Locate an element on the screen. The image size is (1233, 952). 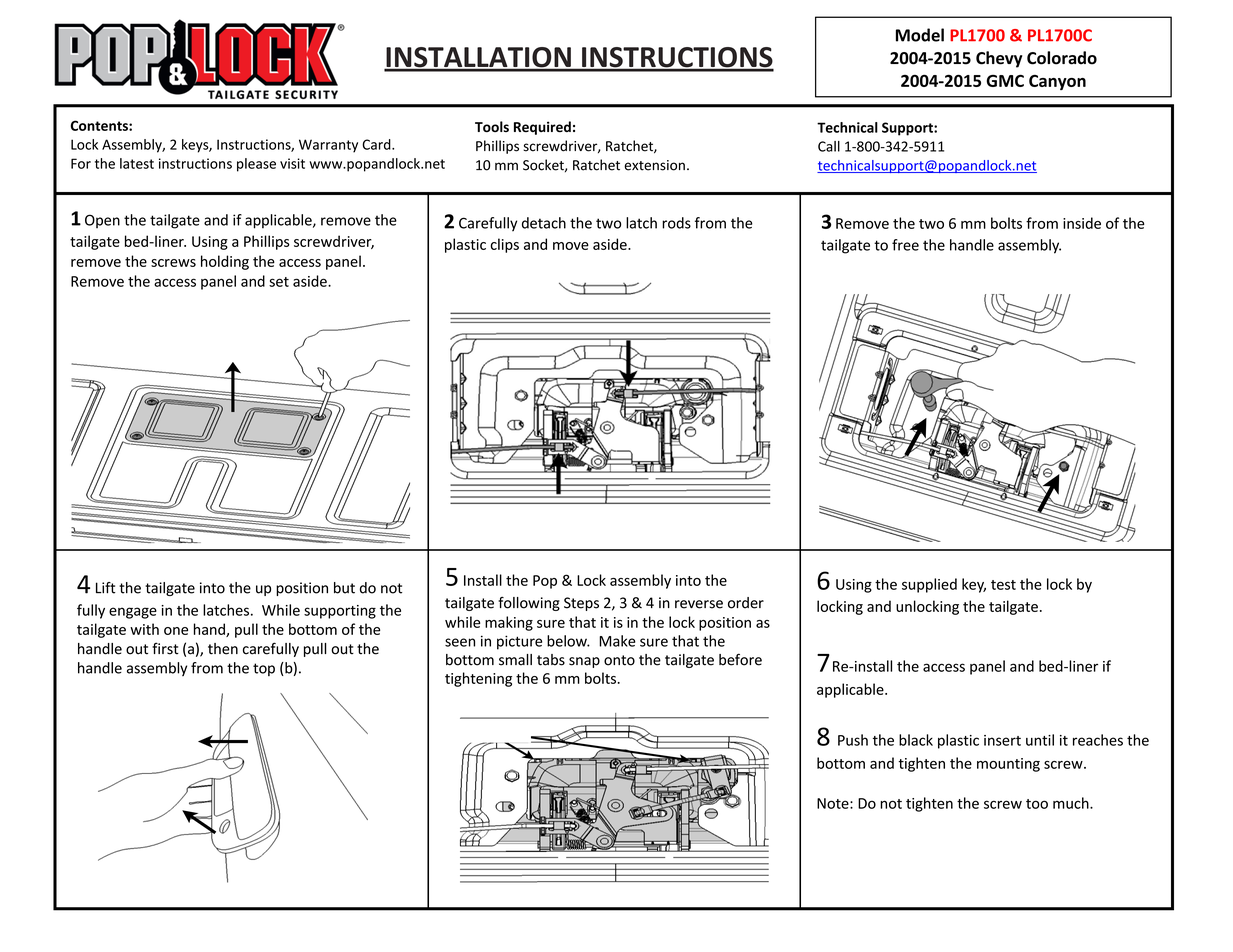
but is located at coordinates (344, 588).
